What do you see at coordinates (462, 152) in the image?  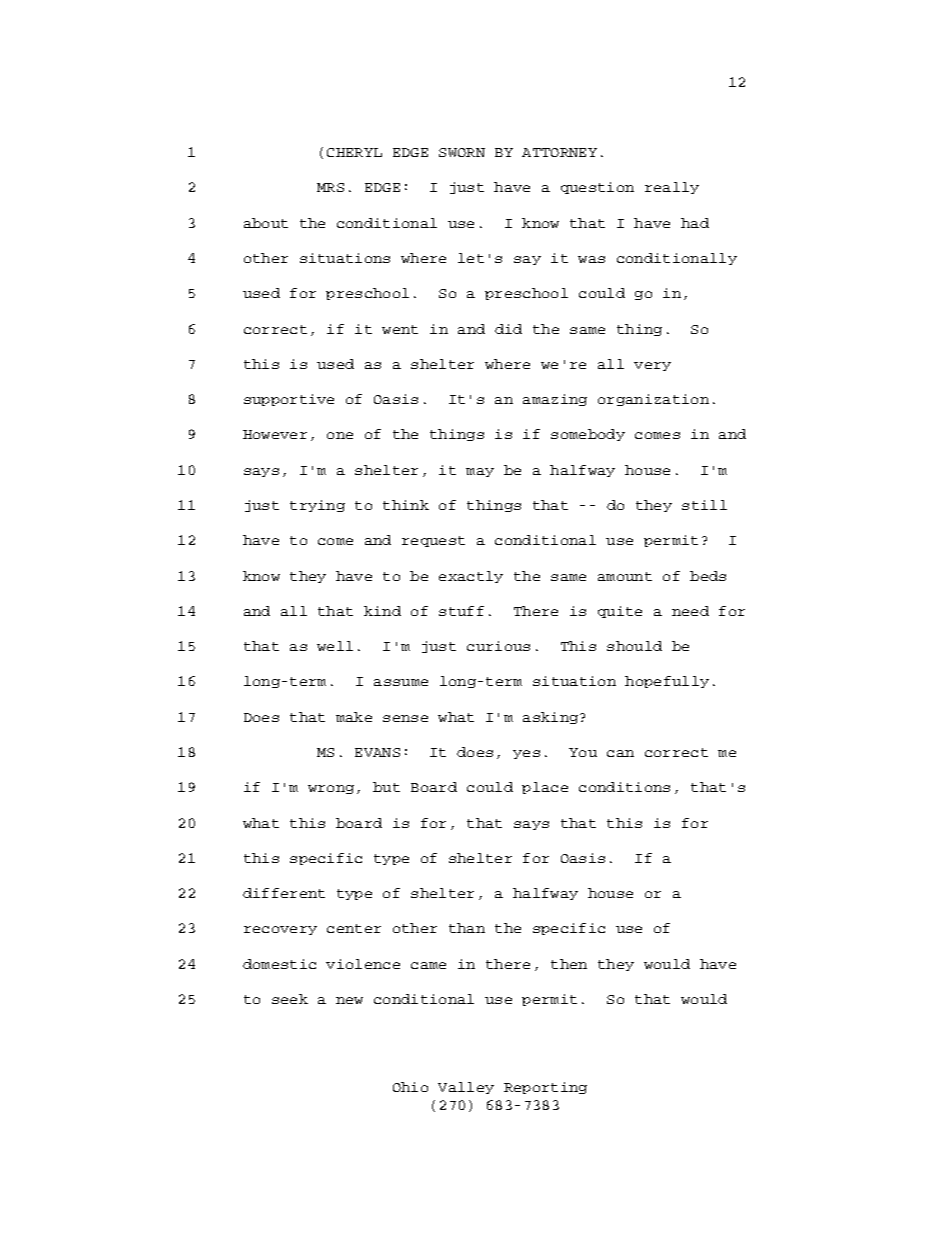 I see `SWORN` at bounding box center [462, 152].
